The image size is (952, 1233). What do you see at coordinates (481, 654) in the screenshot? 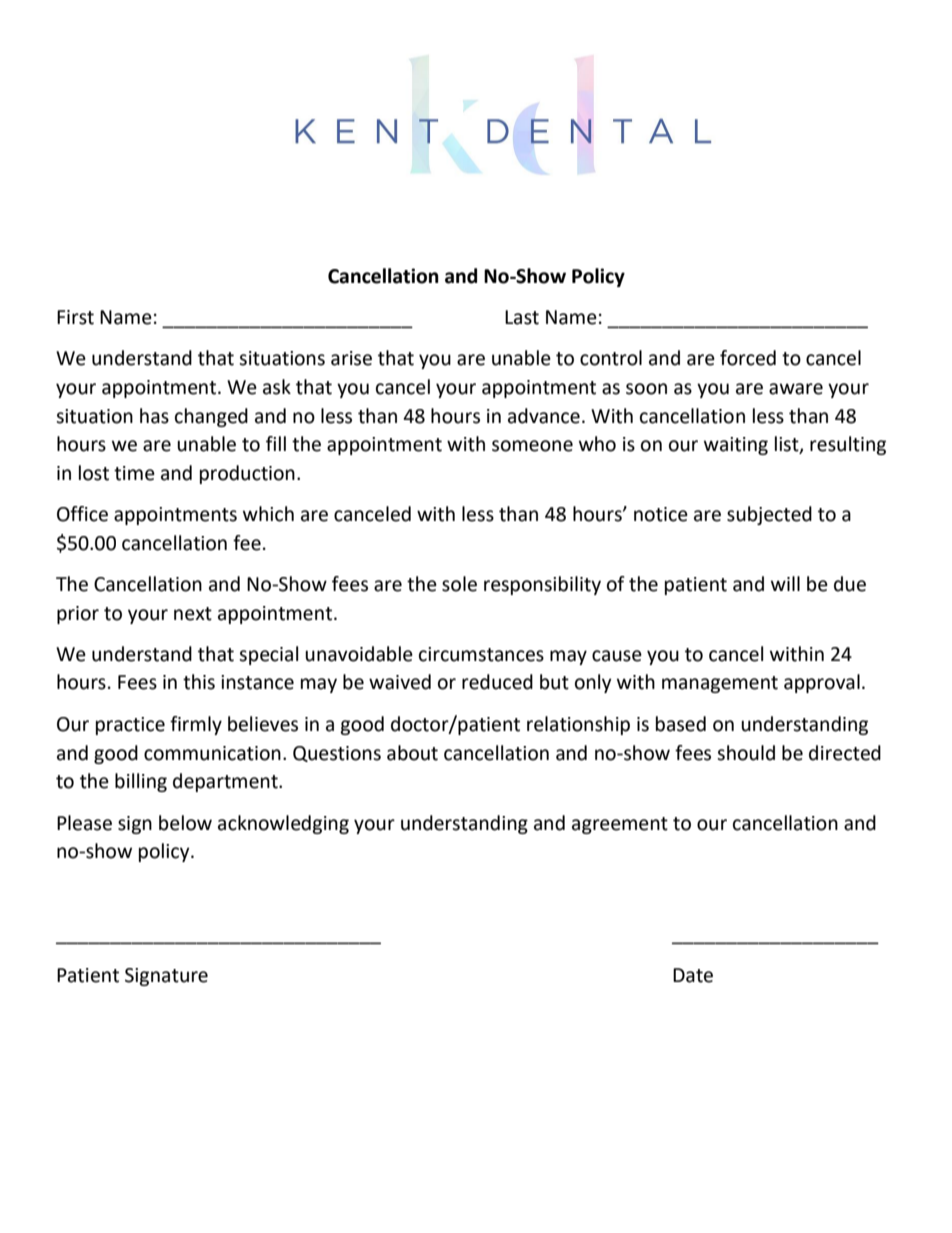
I see `circumstances` at bounding box center [481, 654].
